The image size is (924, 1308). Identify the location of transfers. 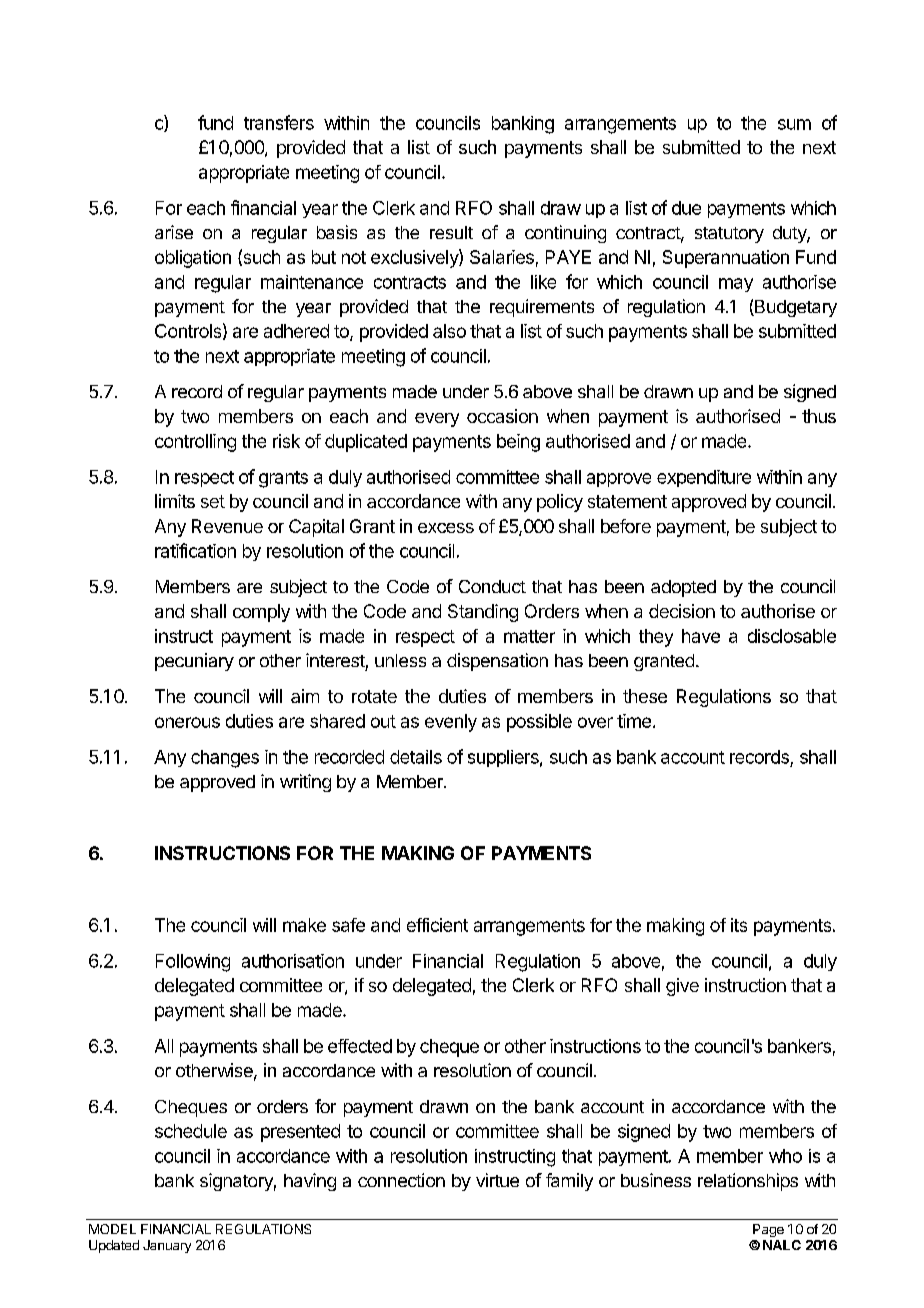
(279, 122).
